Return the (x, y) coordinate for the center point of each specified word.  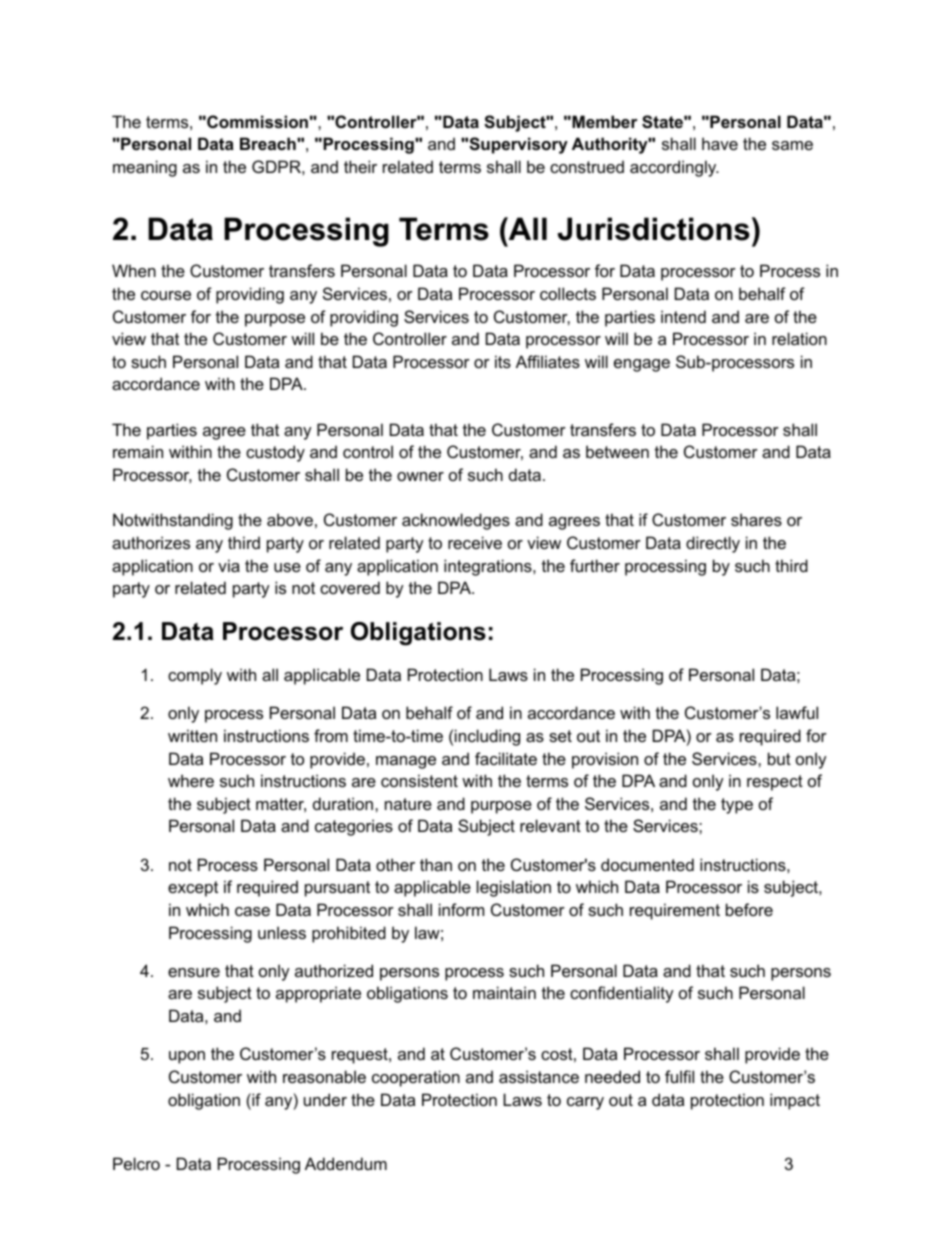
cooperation (416, 1078)
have (720, 143)
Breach (269, 143)
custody (275, 453)
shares (756, 519)
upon (187, 1057)
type (737, 806)
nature (408, 804)
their (360, 166)
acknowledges (456, 521)
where (191, 780)
